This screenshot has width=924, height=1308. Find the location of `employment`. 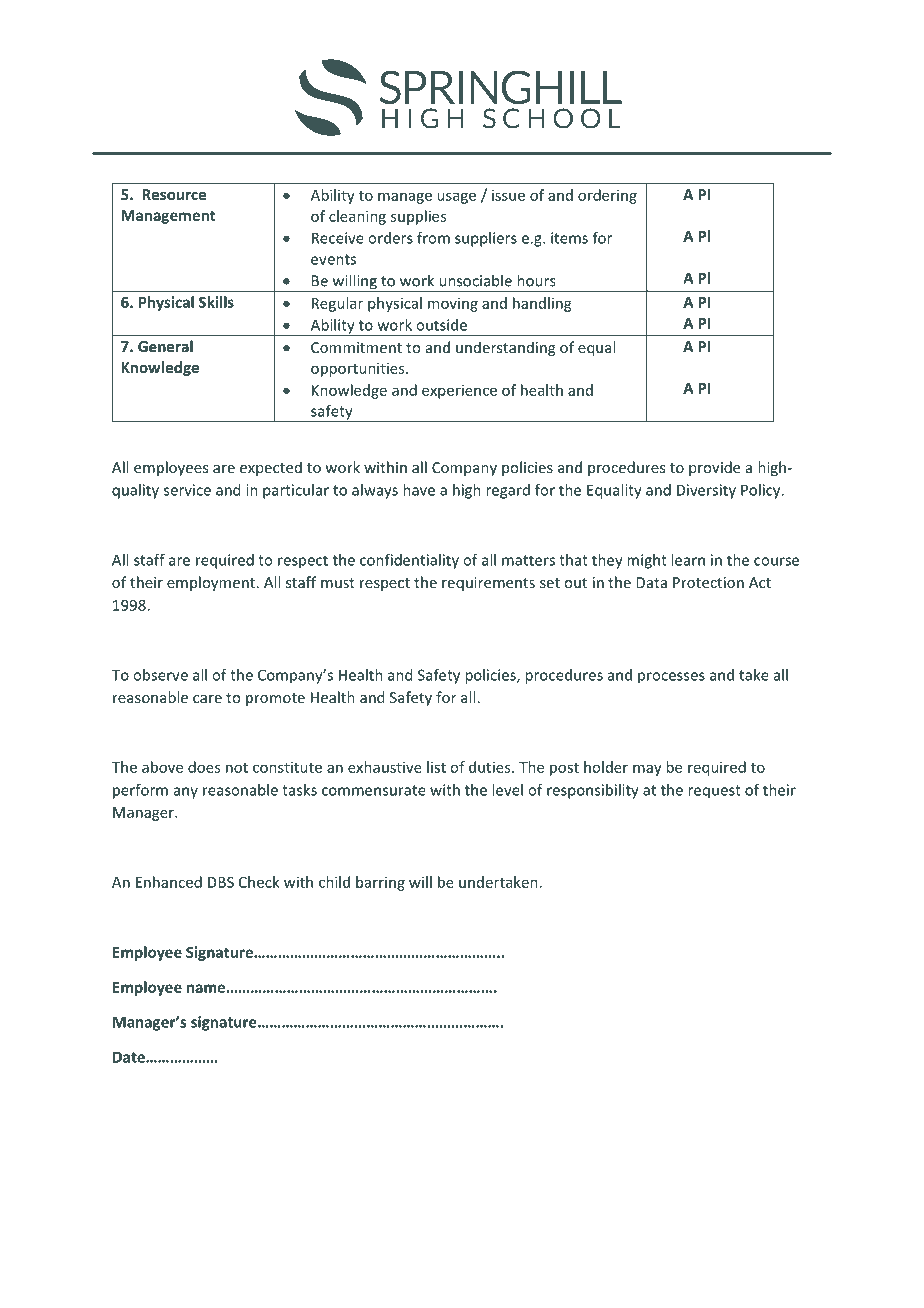

employment is located at coordinates (211, 583).
